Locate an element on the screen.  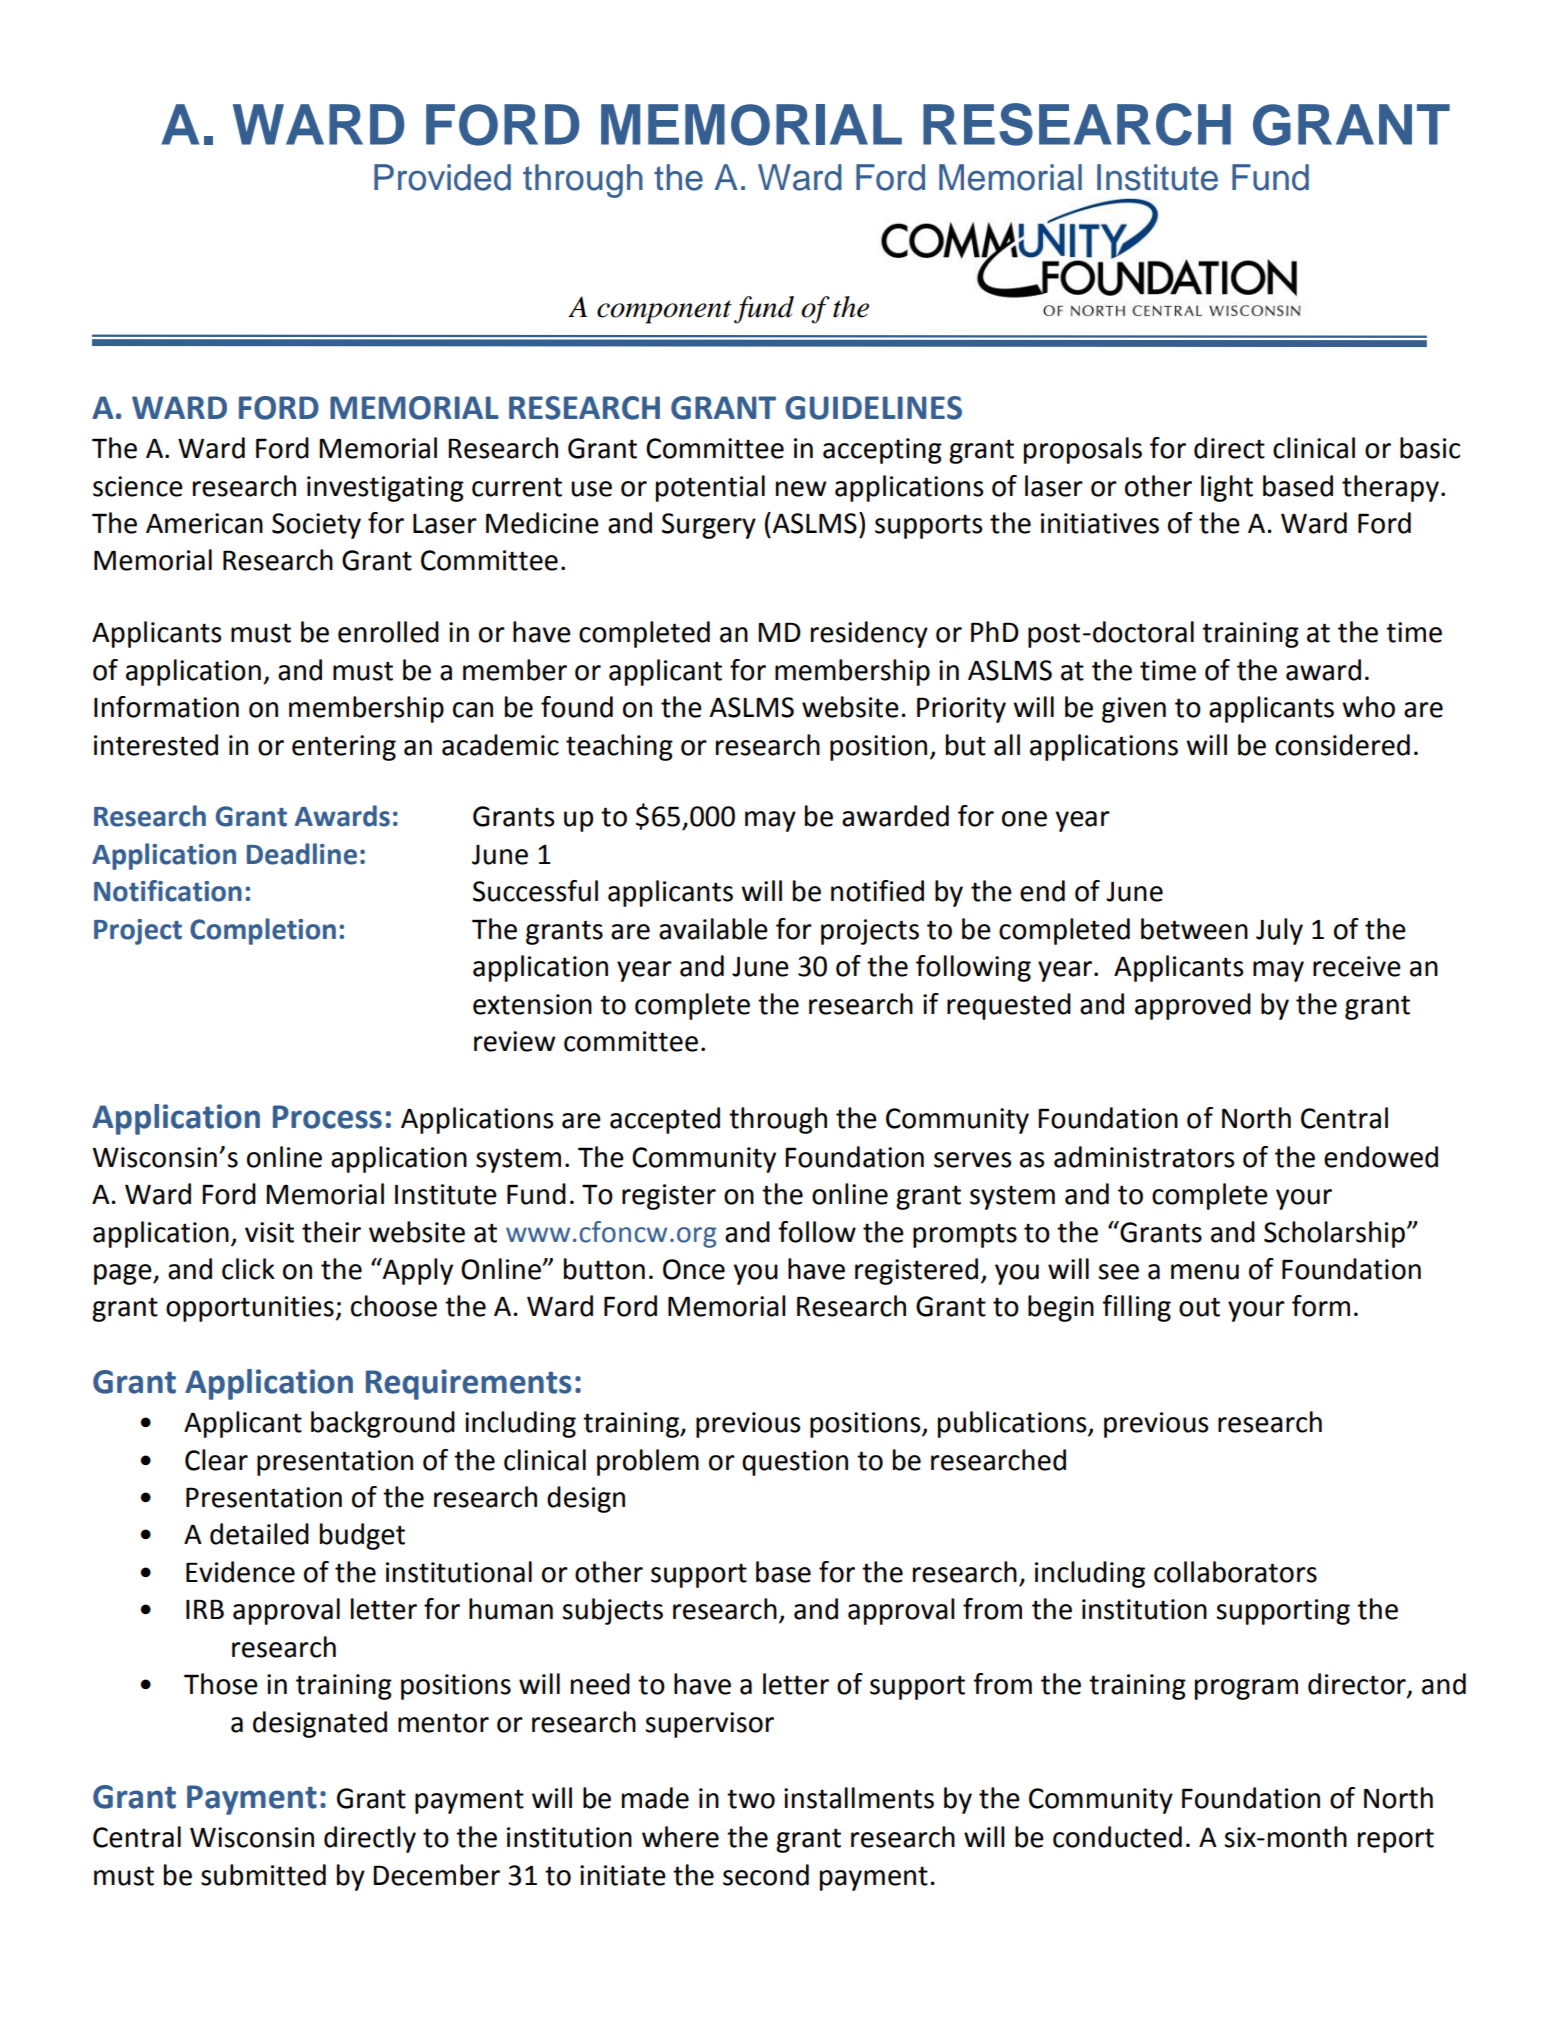
basic is located at coordinates (1430, 448).
